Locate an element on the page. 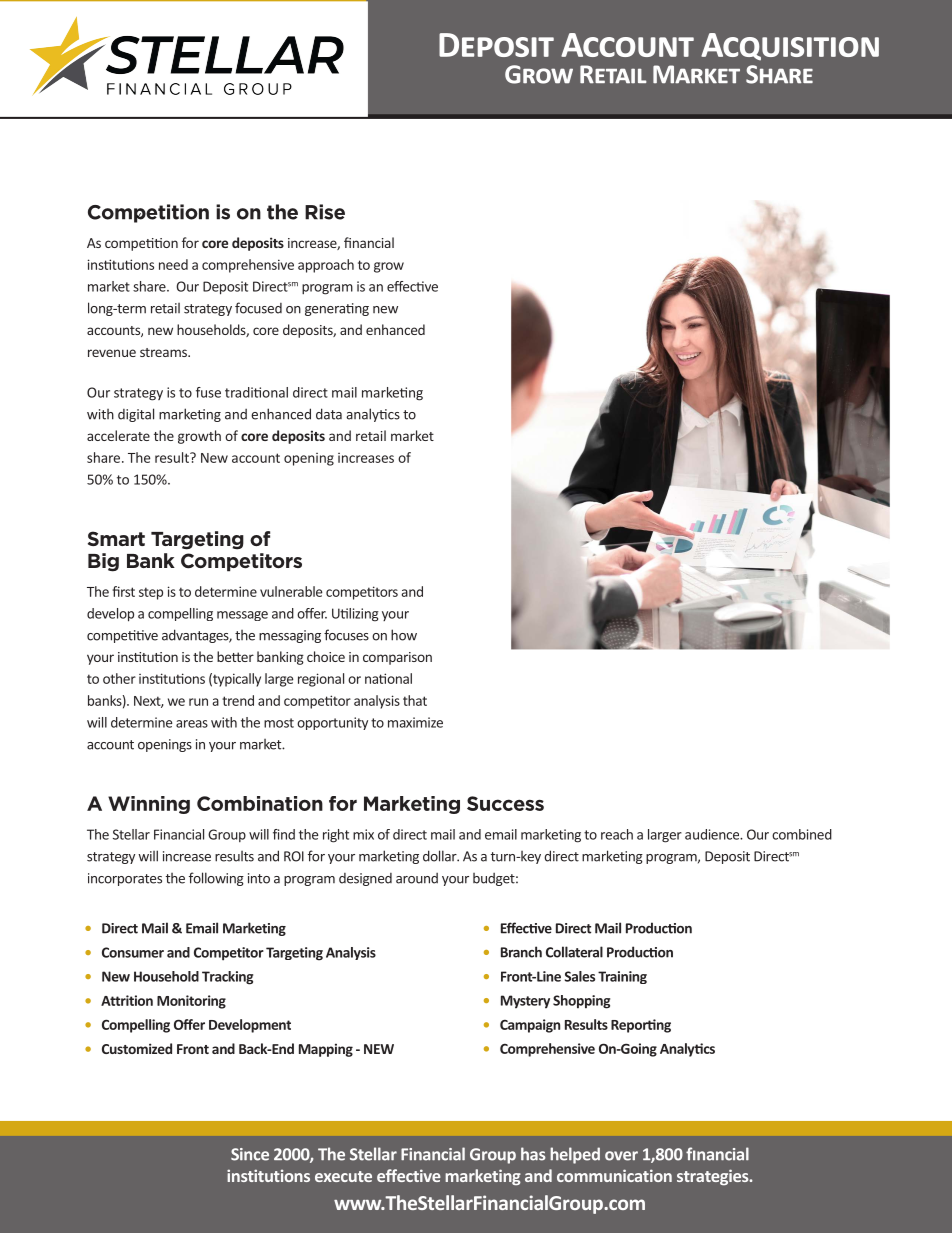  strategies is located at coordinates (714, 1177).
